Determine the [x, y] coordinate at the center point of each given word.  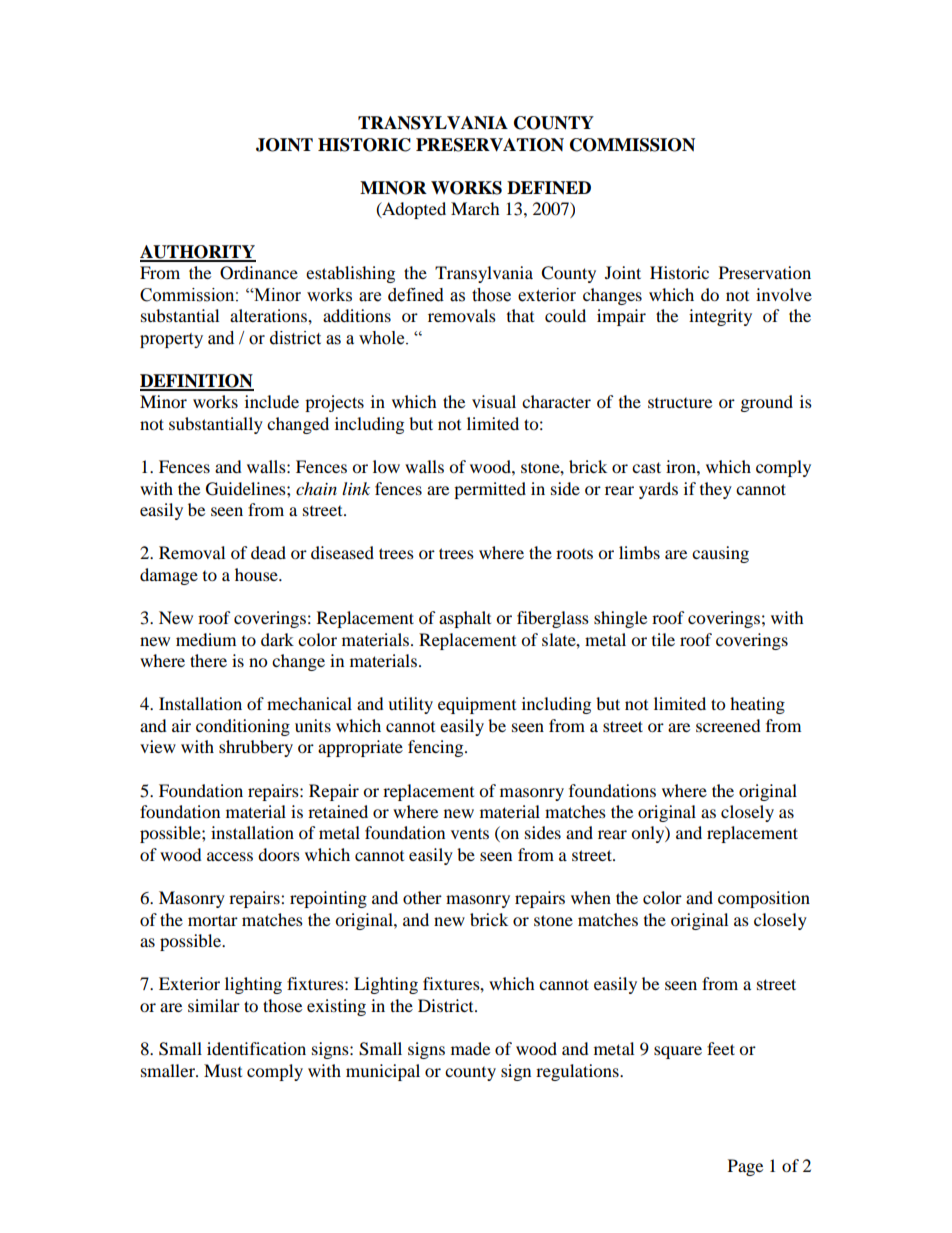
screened [728, 725]
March [475, 208]
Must [223, 1070]
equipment [477, 705]
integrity [720, 317]
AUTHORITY [198, 253]
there [208, 660]
